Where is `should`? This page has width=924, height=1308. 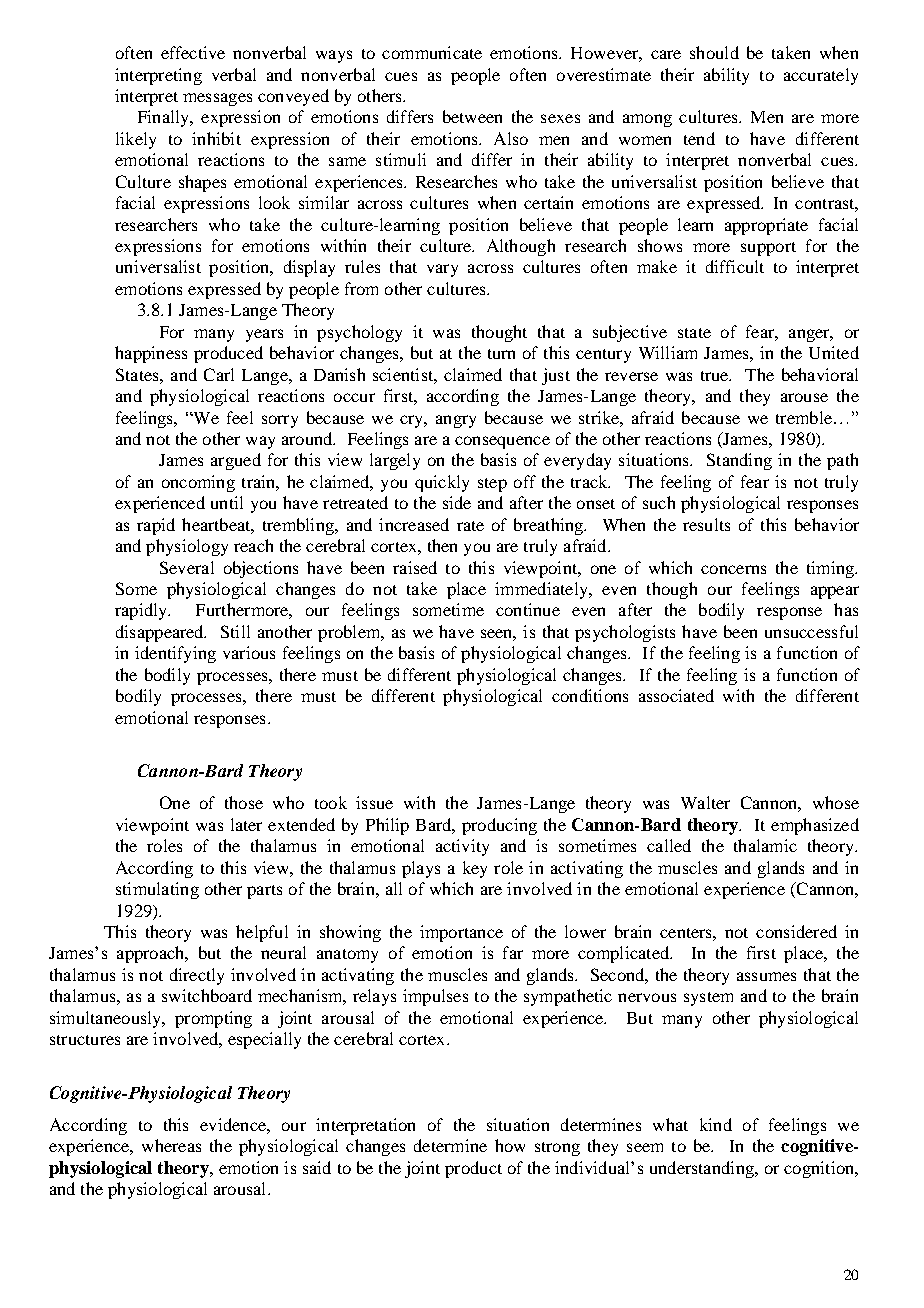
should is located at coordinates (714, 52).
